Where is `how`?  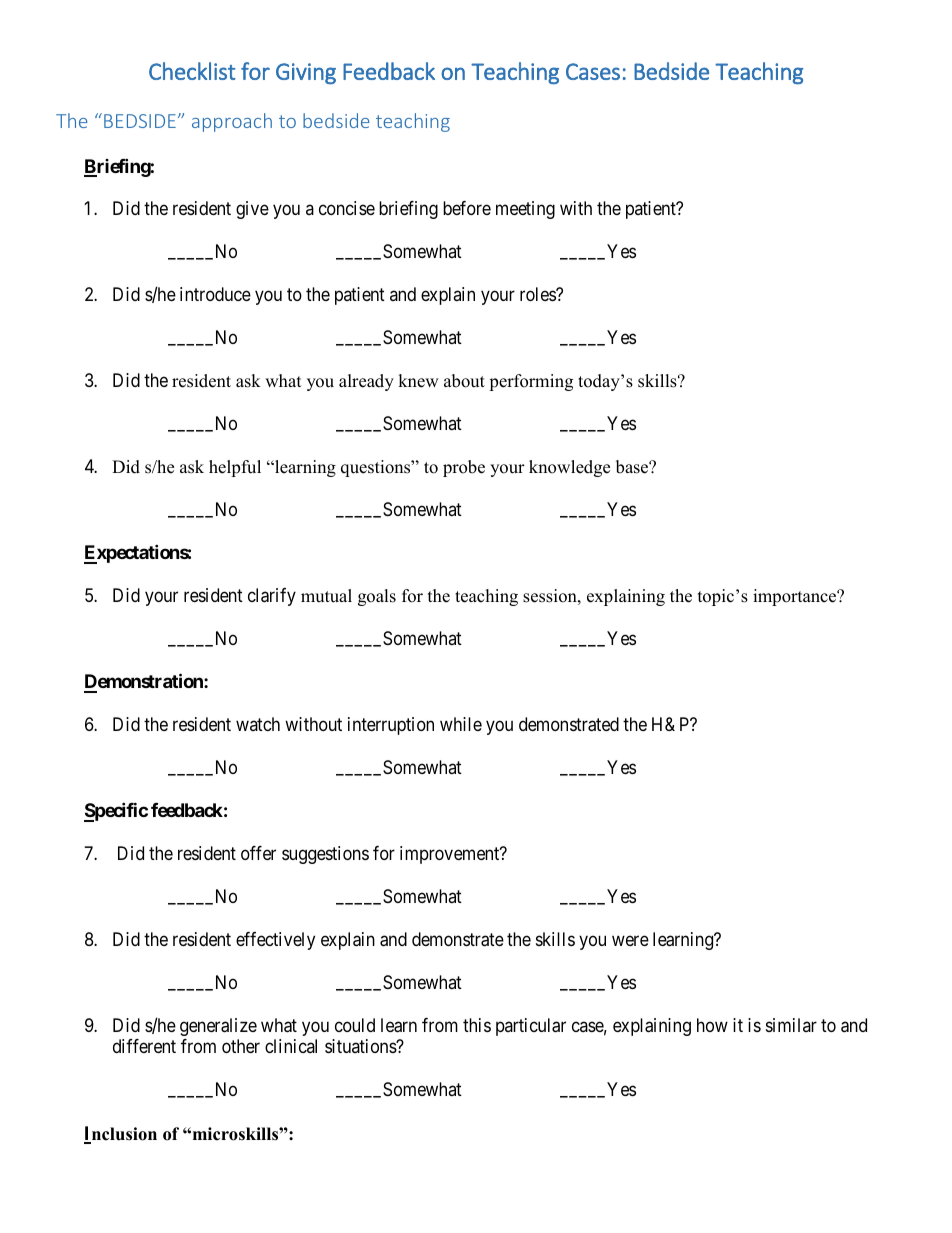 how is located at coordinates (712, 1025).
